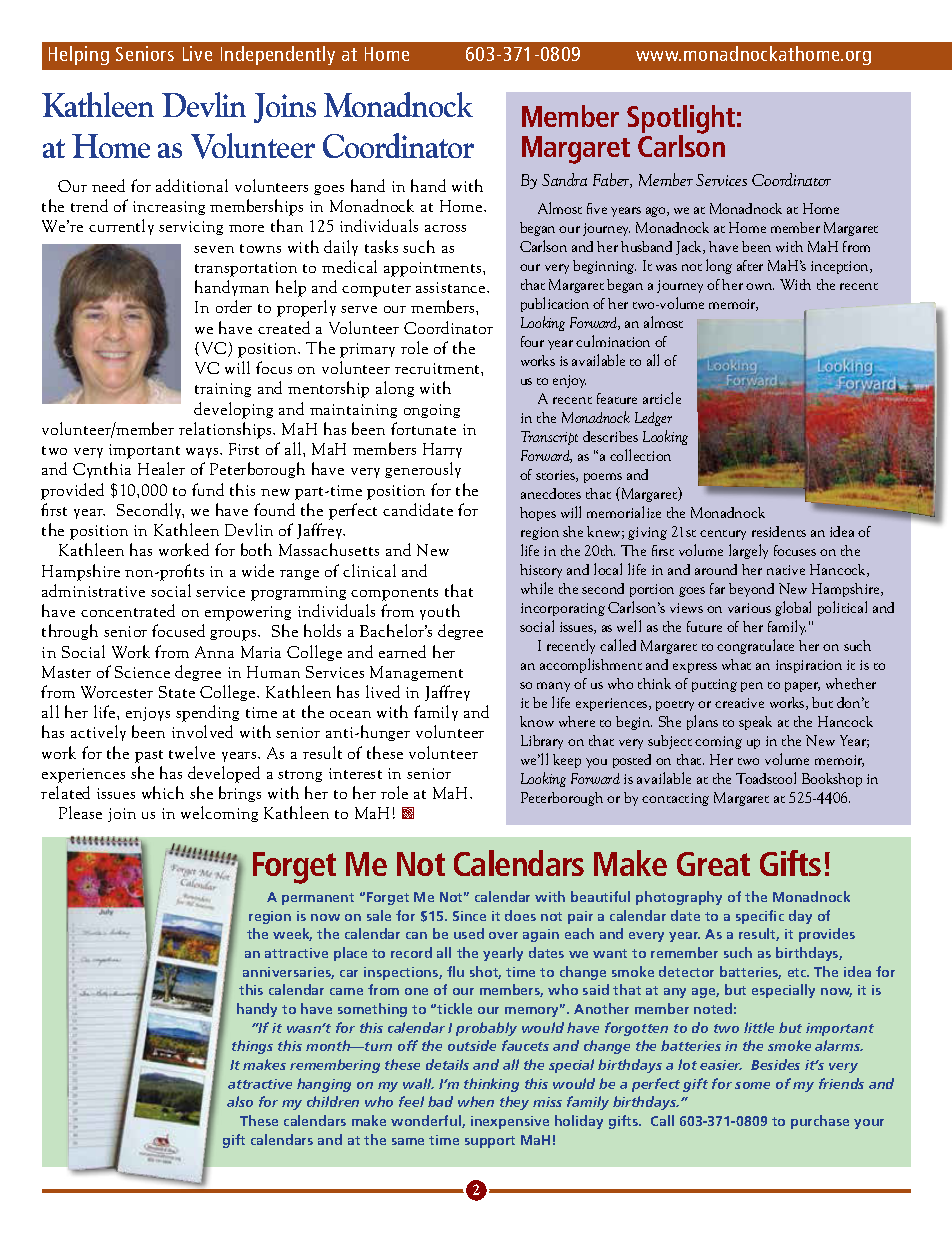 The height and width of the document is (1233, 952). Describe the element at coordinates (440, 612) in the document. I see `youth` at that location.
